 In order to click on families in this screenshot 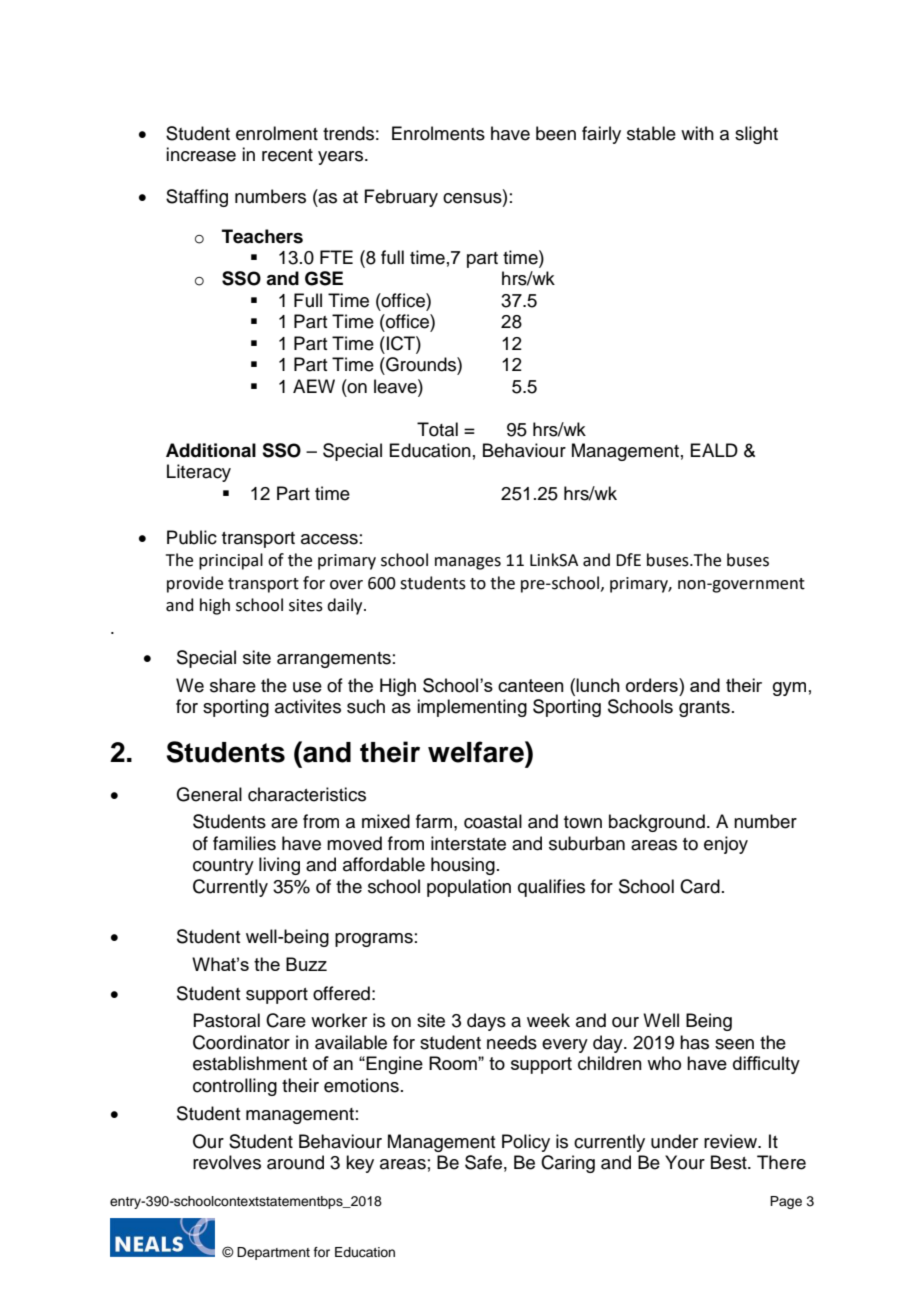, I will do `click(244, 843)`.
